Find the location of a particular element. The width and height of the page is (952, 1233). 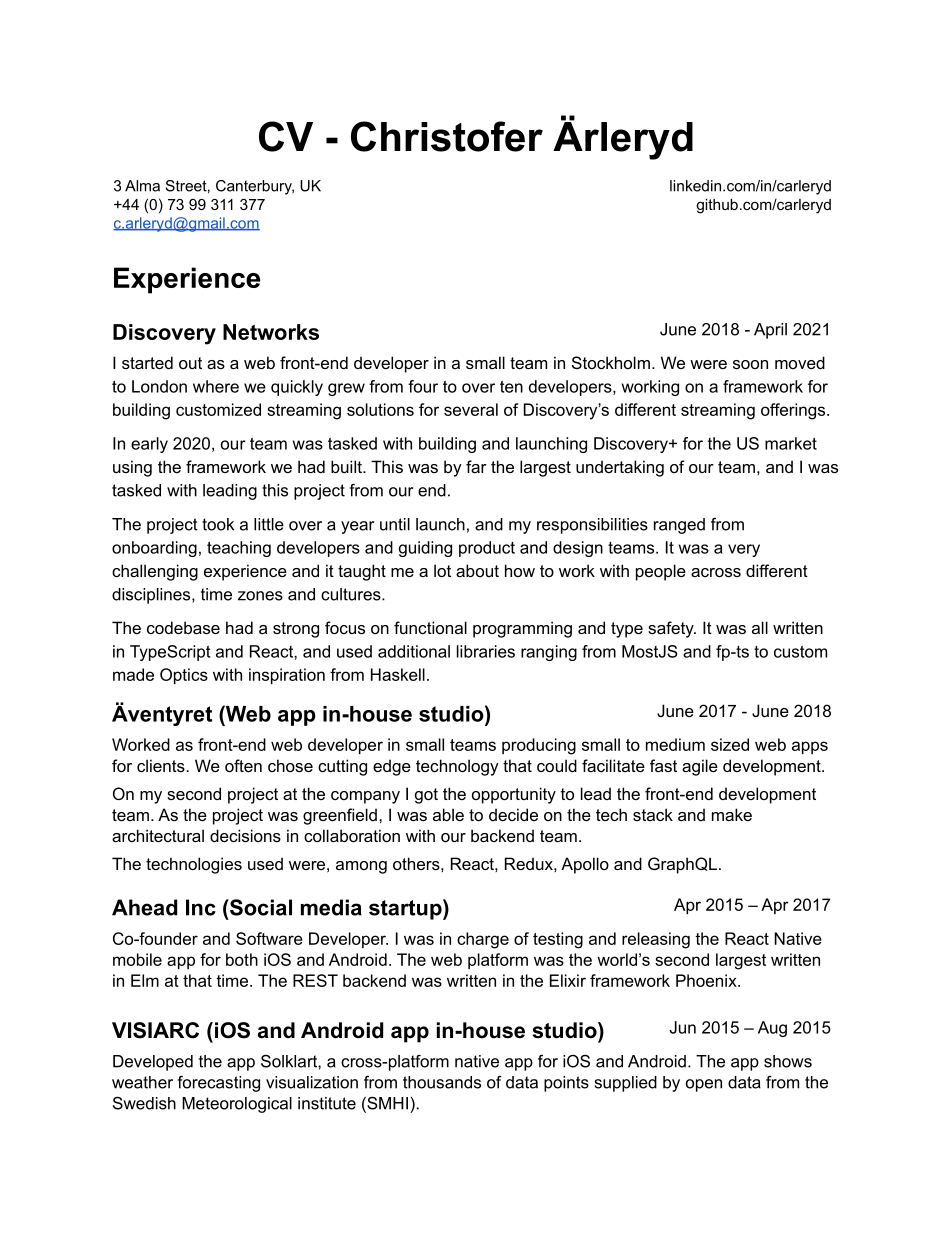

make is located at coordinates (732, 814).
